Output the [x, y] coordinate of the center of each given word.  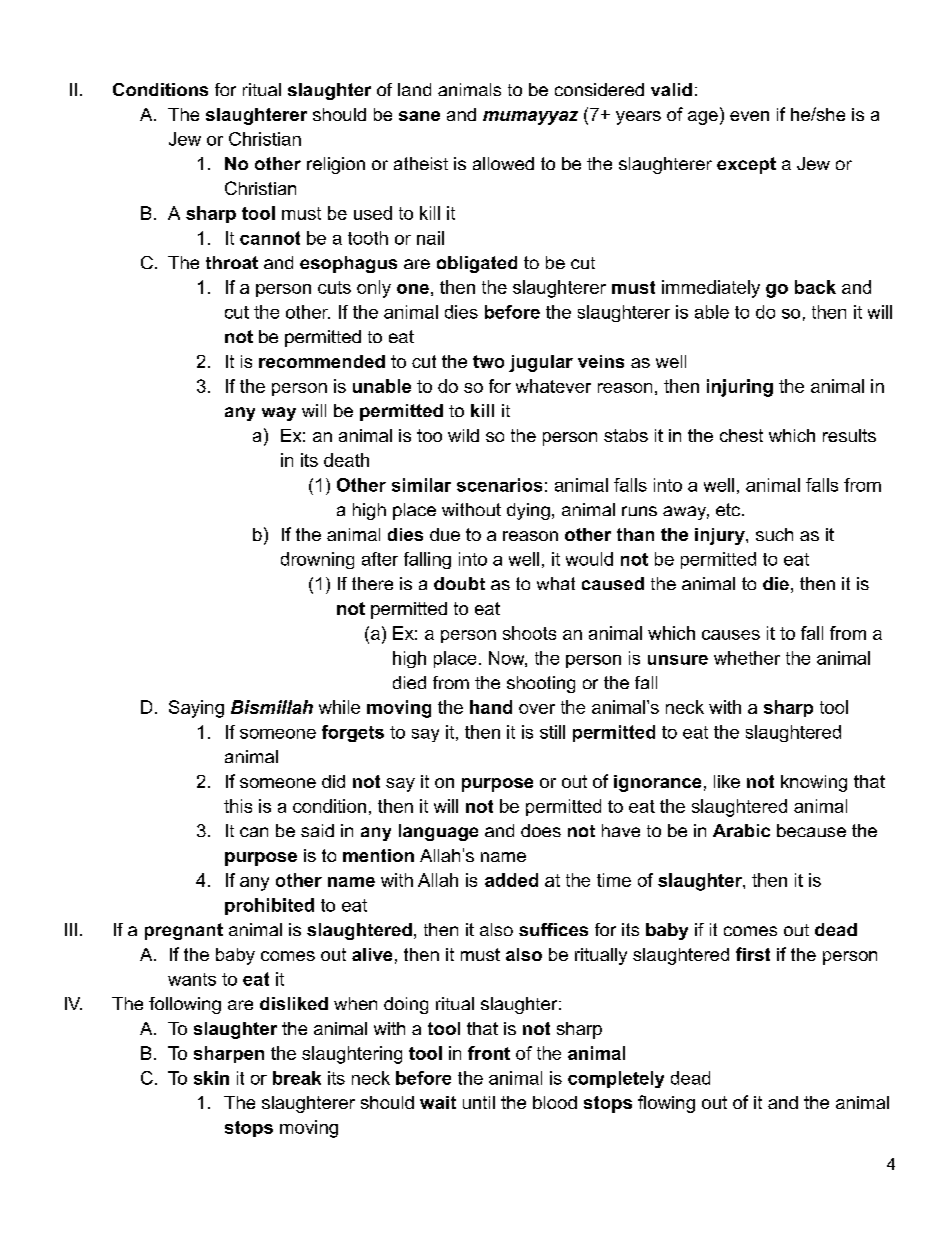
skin [211, 1078]
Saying [196, 709]
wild [463, 435]
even [749, 116]
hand [491, 707]
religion [336, 165]
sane [419, 116]
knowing [814, 783]
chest [741, 435]
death [346, 460]
